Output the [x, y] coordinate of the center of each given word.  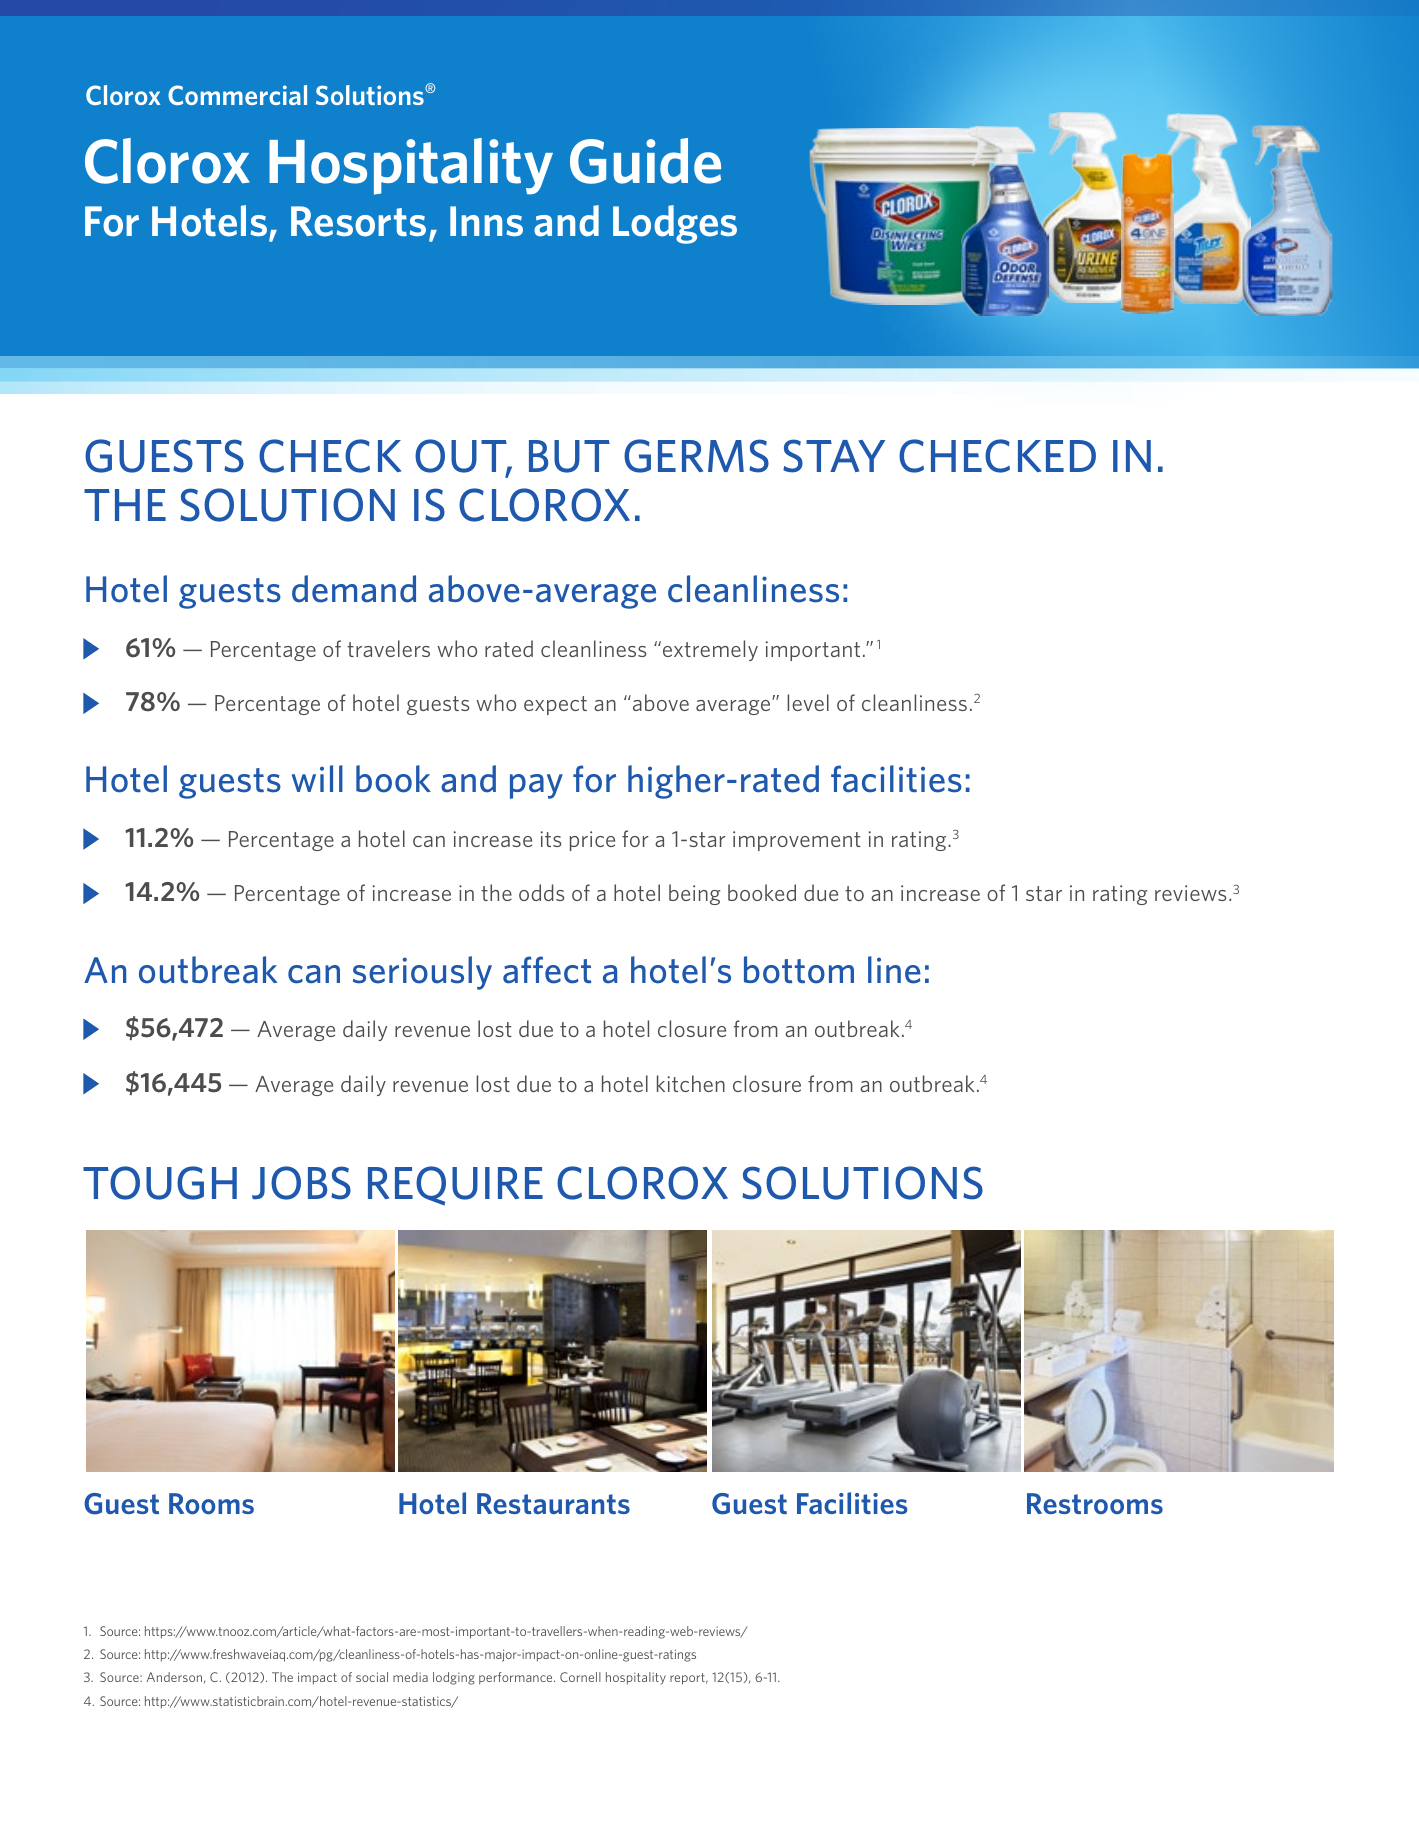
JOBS [301, 1183]
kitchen [691, 1083]
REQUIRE [455, 1186]
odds [541, 892]
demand [354, 589]
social [372, 1677]
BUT [569, 456]
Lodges [675, 224]
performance [517, 1678]
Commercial [237, 95]
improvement [797, 841]
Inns [486, 221]
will [317, 778]
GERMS [696, 456]
